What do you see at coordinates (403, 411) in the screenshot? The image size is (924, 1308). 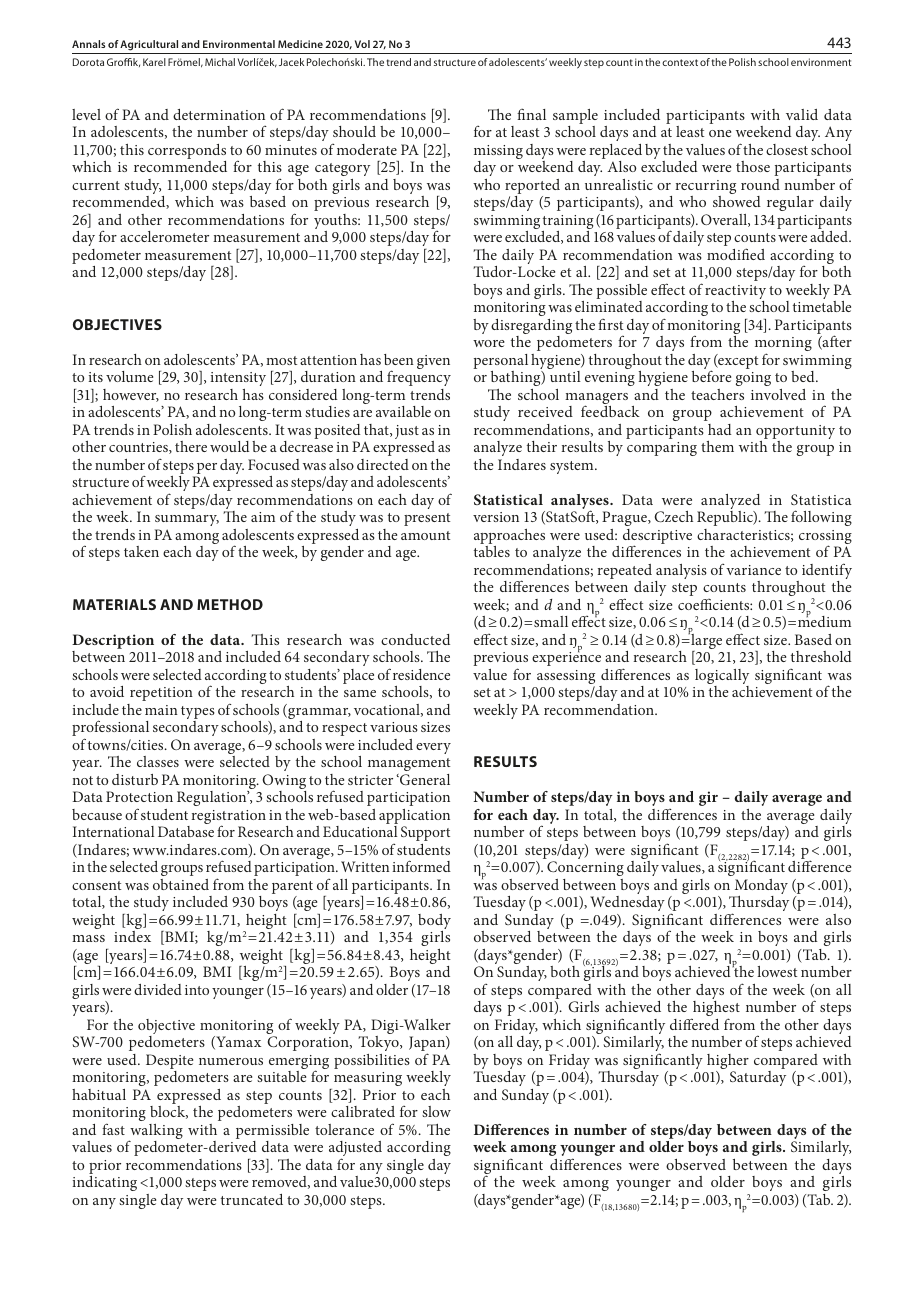 I see `available` at bounding box center [403, 411].
